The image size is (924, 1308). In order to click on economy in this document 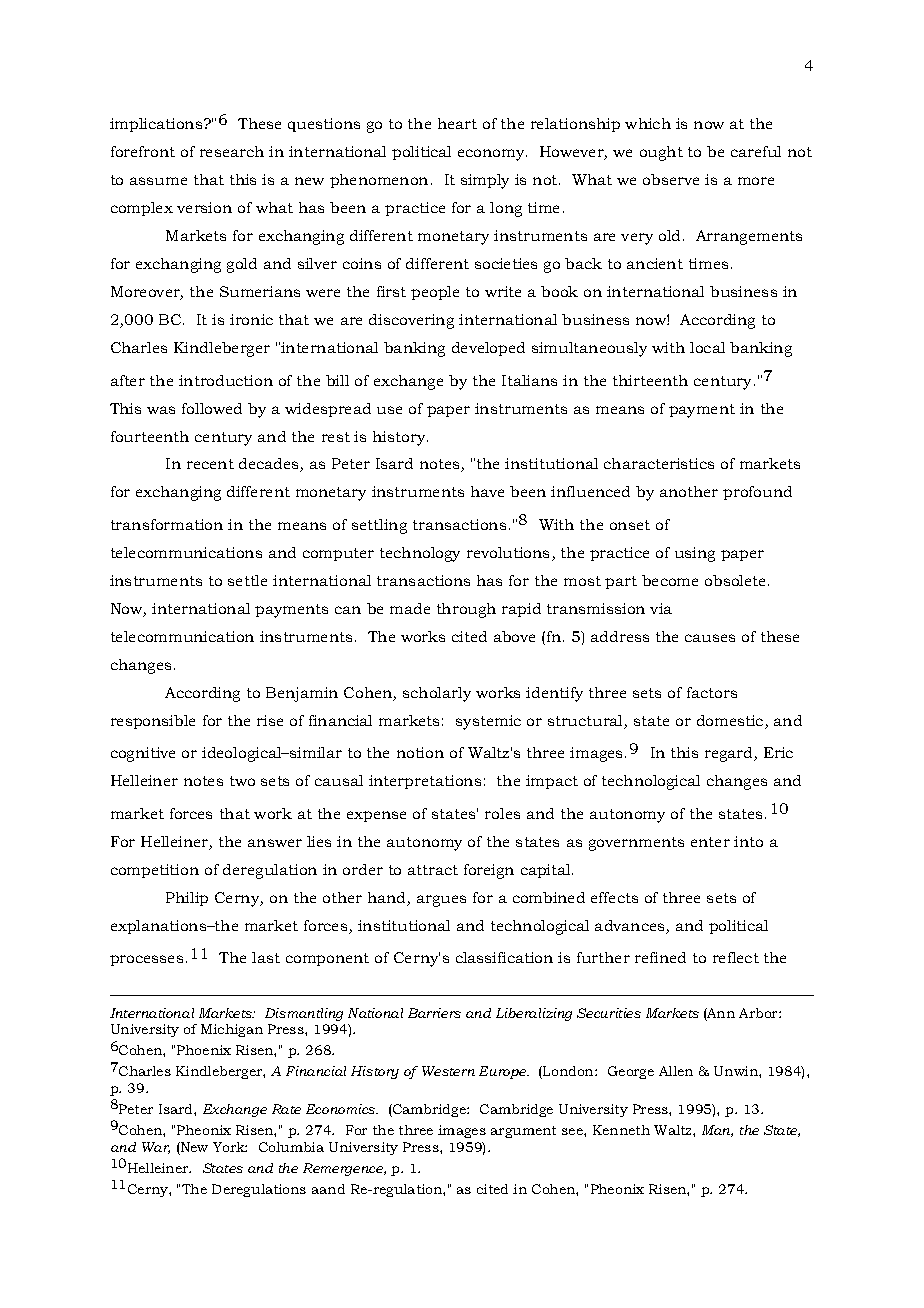, I will do `click(492, 155)`.
